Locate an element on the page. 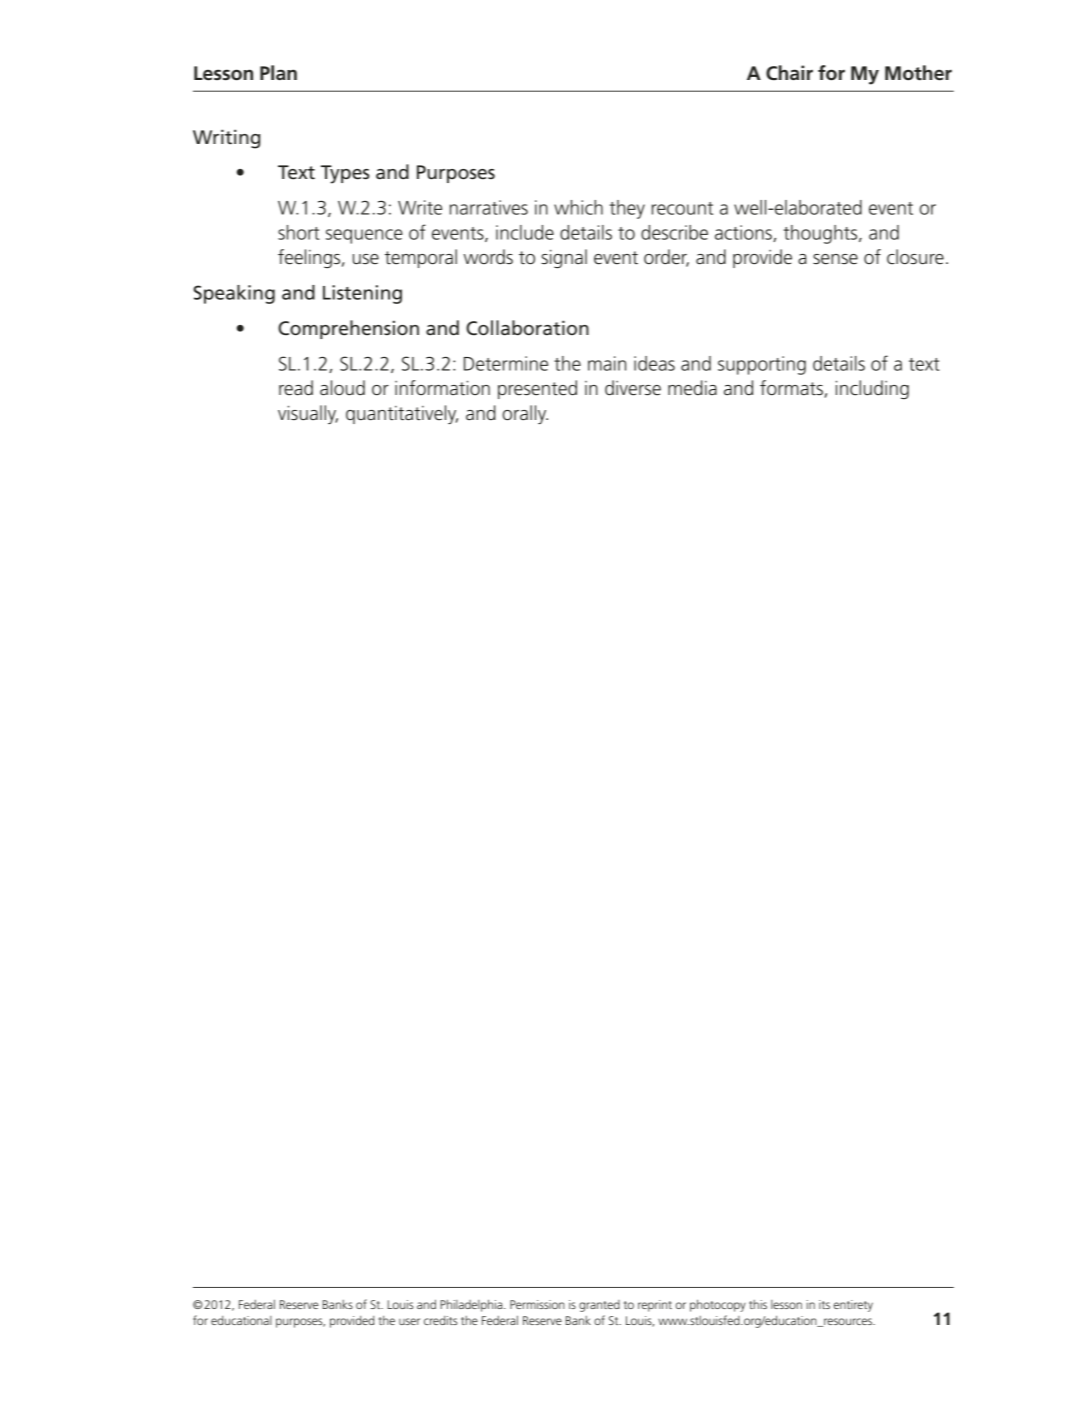 This image has height=1402, width=1083. user is located at coordinates (409, 1321).
